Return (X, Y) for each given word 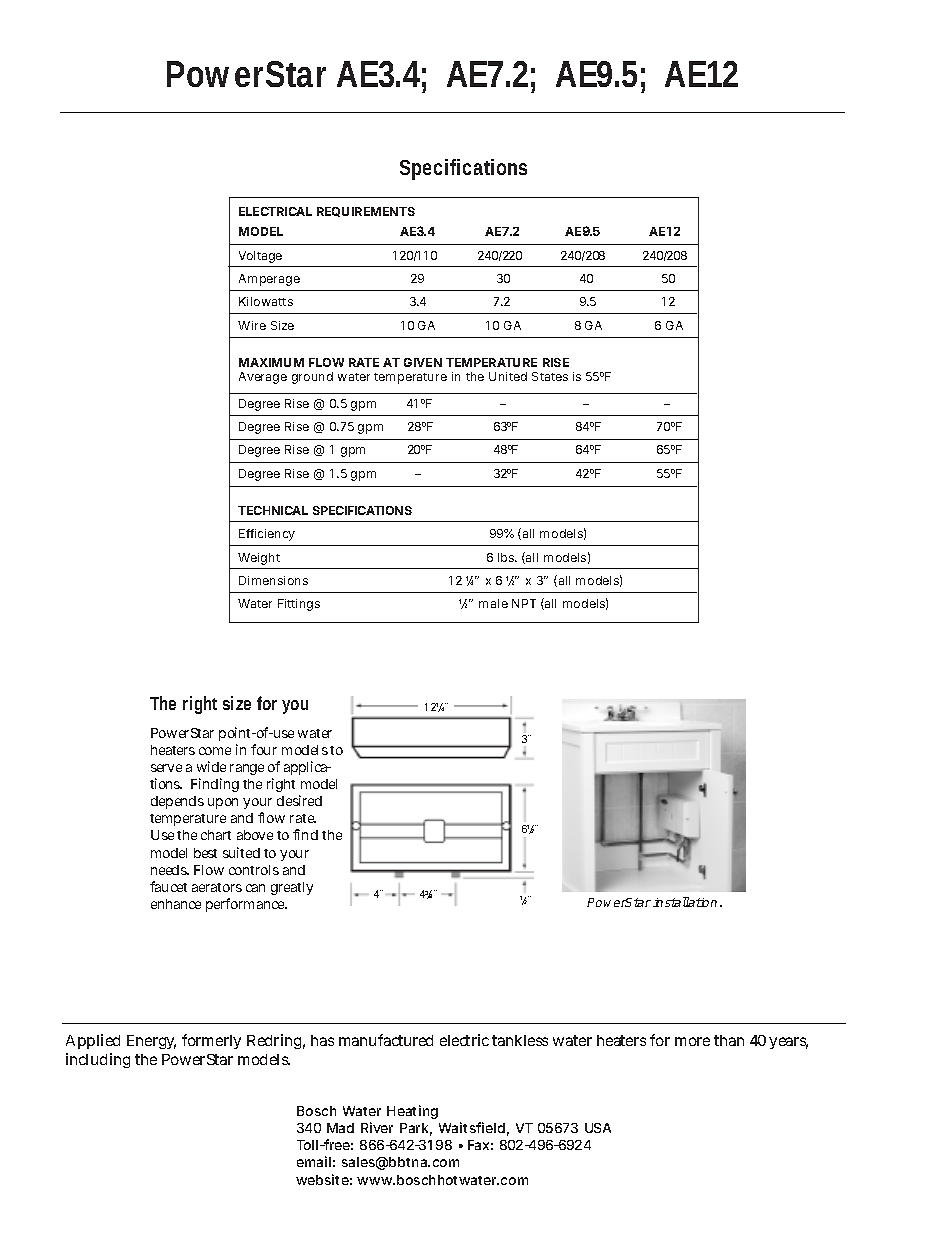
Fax (478, 1145)
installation (685, 902)
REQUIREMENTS (366, 212)
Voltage (260, 257)
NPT (524, 603)
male (493, 603)
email (314, 1161)
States (550, 376)
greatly (292, 888)
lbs (507, 557)
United (508, 376)
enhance (176, 904)
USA (598, 1128)
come (215, 751)
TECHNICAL (273, 510)
